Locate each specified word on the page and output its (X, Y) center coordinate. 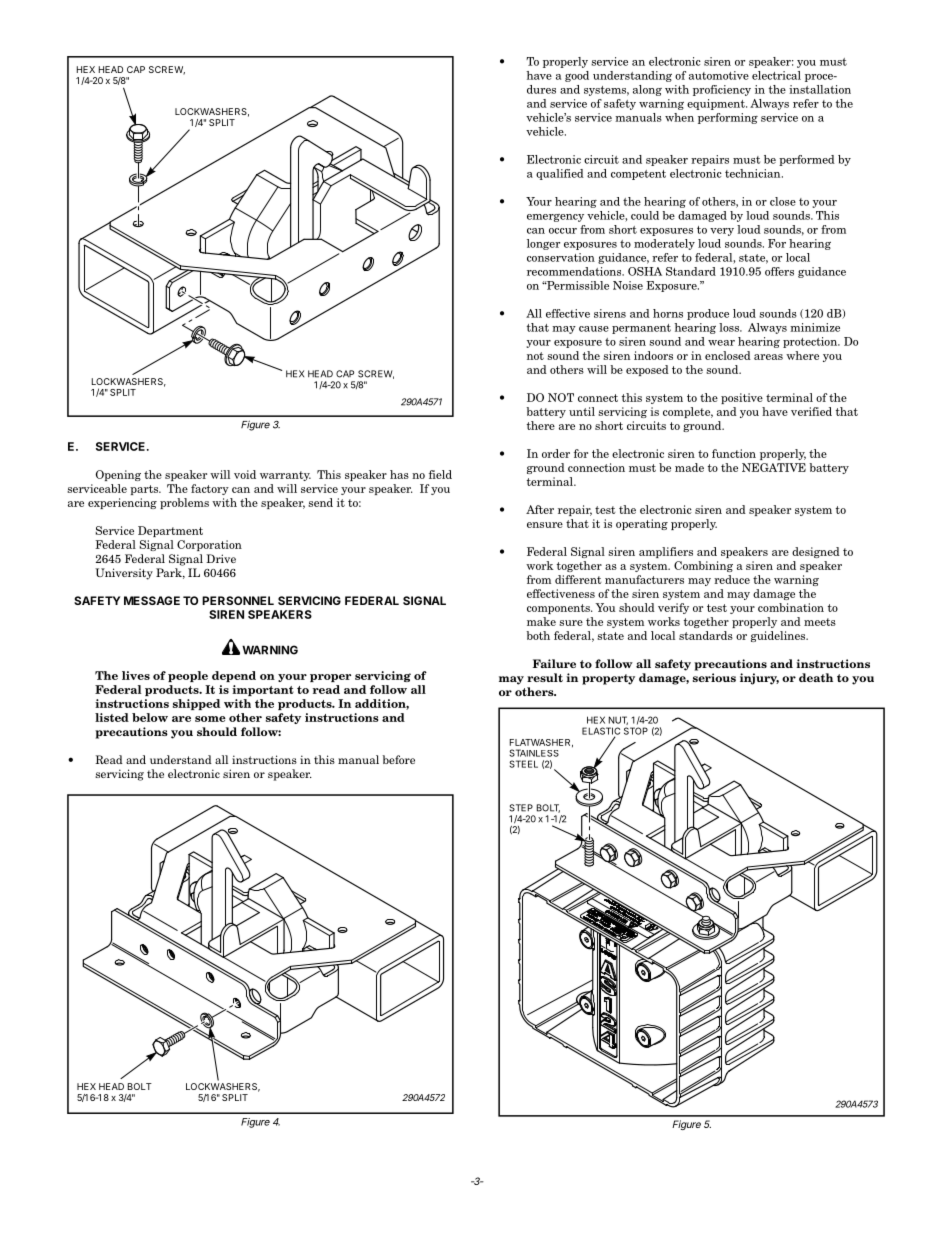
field (440, 474)
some (210, 719)
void (245, 474)
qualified (560, 174)
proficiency (722, 90)
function (734, 453)
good (577, 76)
